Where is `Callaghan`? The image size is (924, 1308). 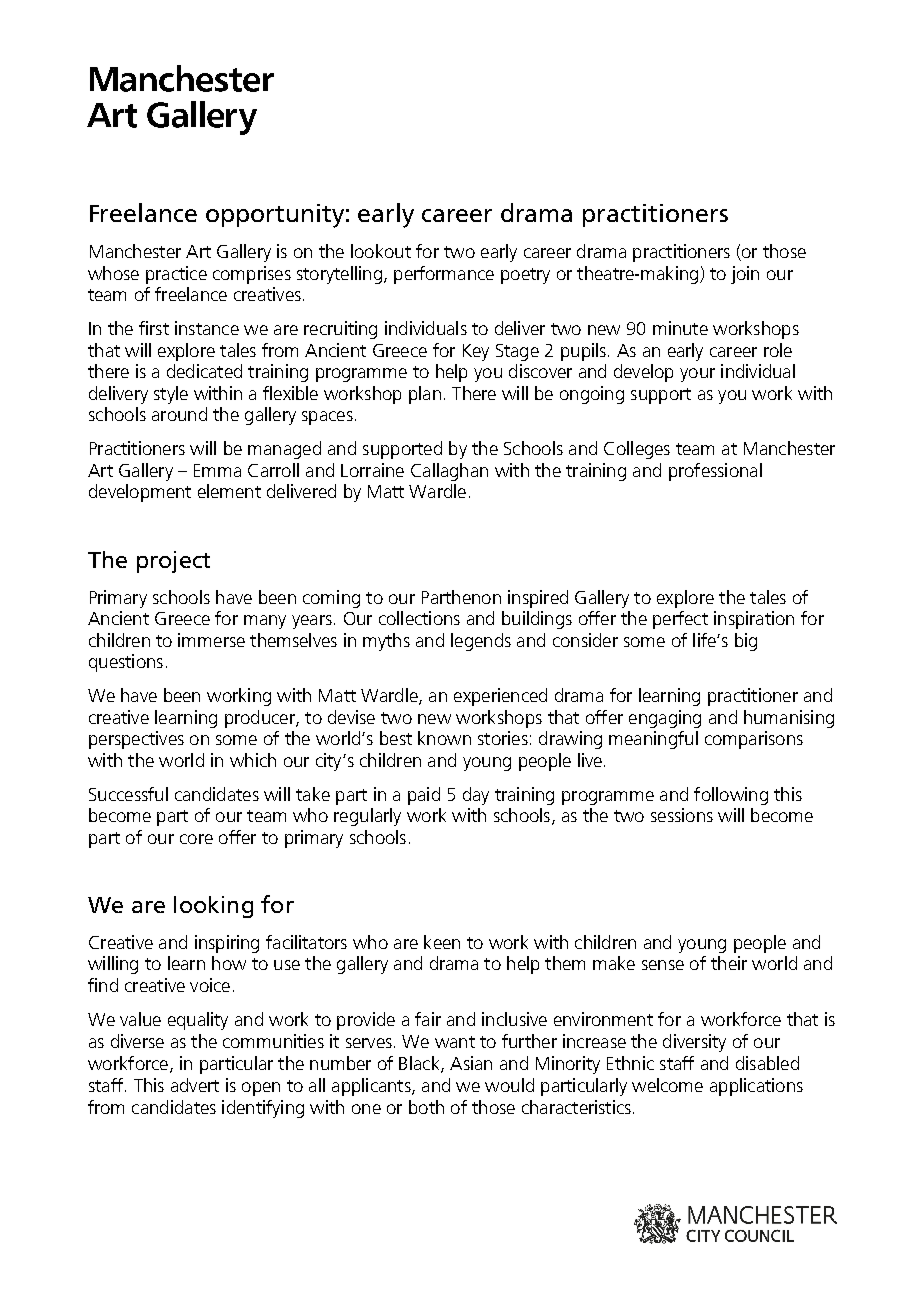
Callaghan is located at coordinates (449, 472).
